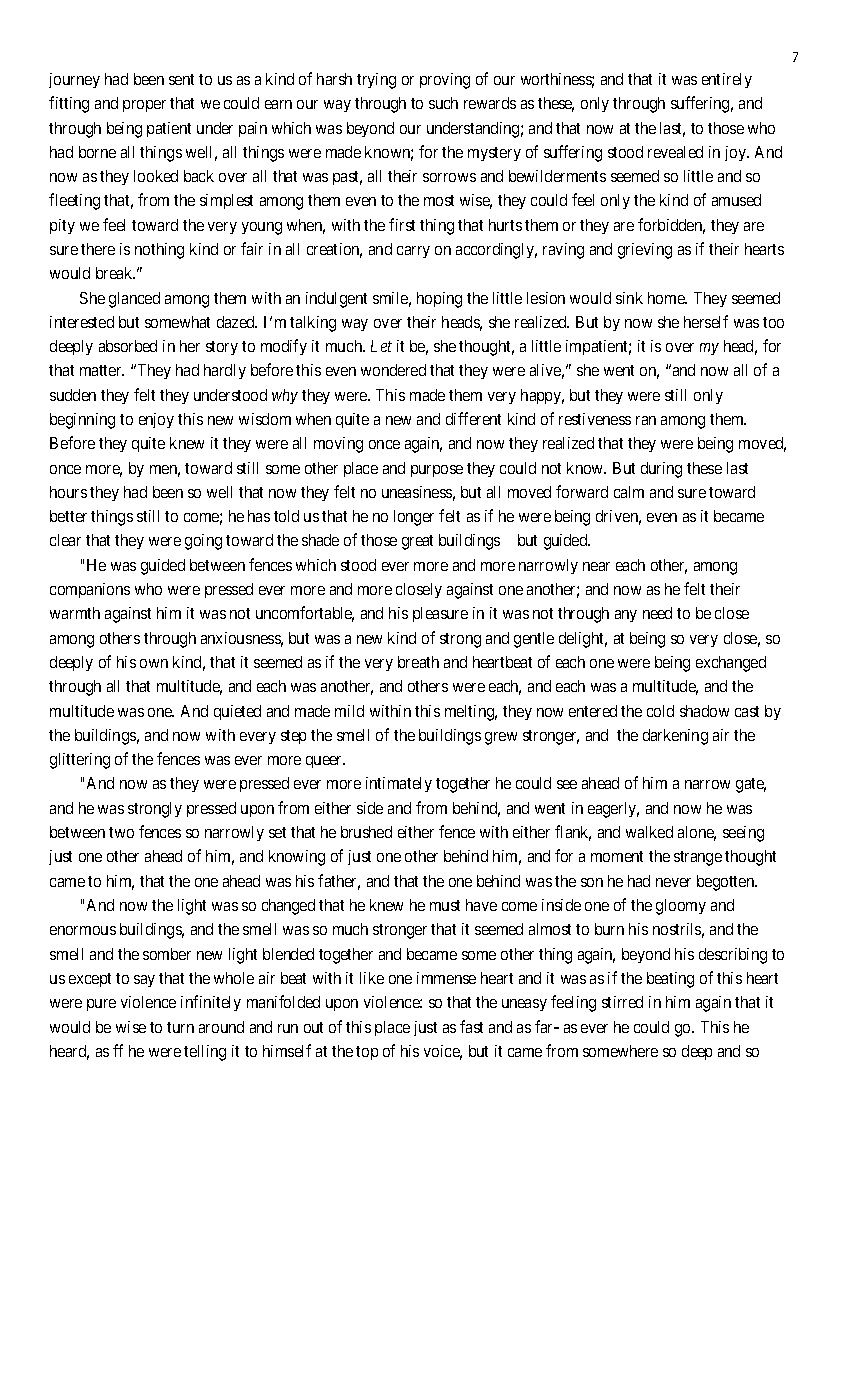 The height and width of the image is (1400, 849). Describe the element at coordinates (622, 1002) in the image. I see `stirred` at that location.
